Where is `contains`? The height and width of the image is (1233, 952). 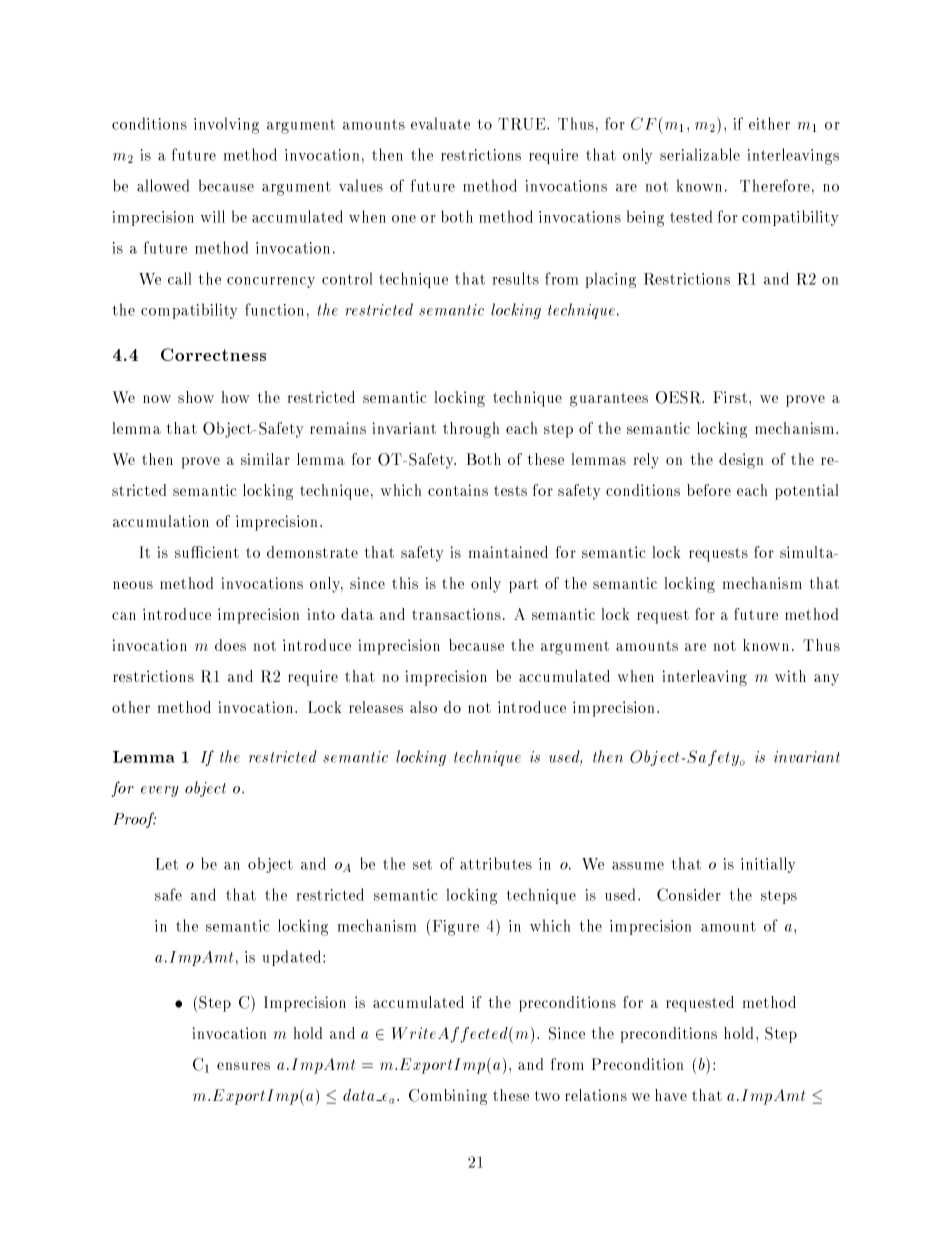
contains is located at coordinates (458, 490).
